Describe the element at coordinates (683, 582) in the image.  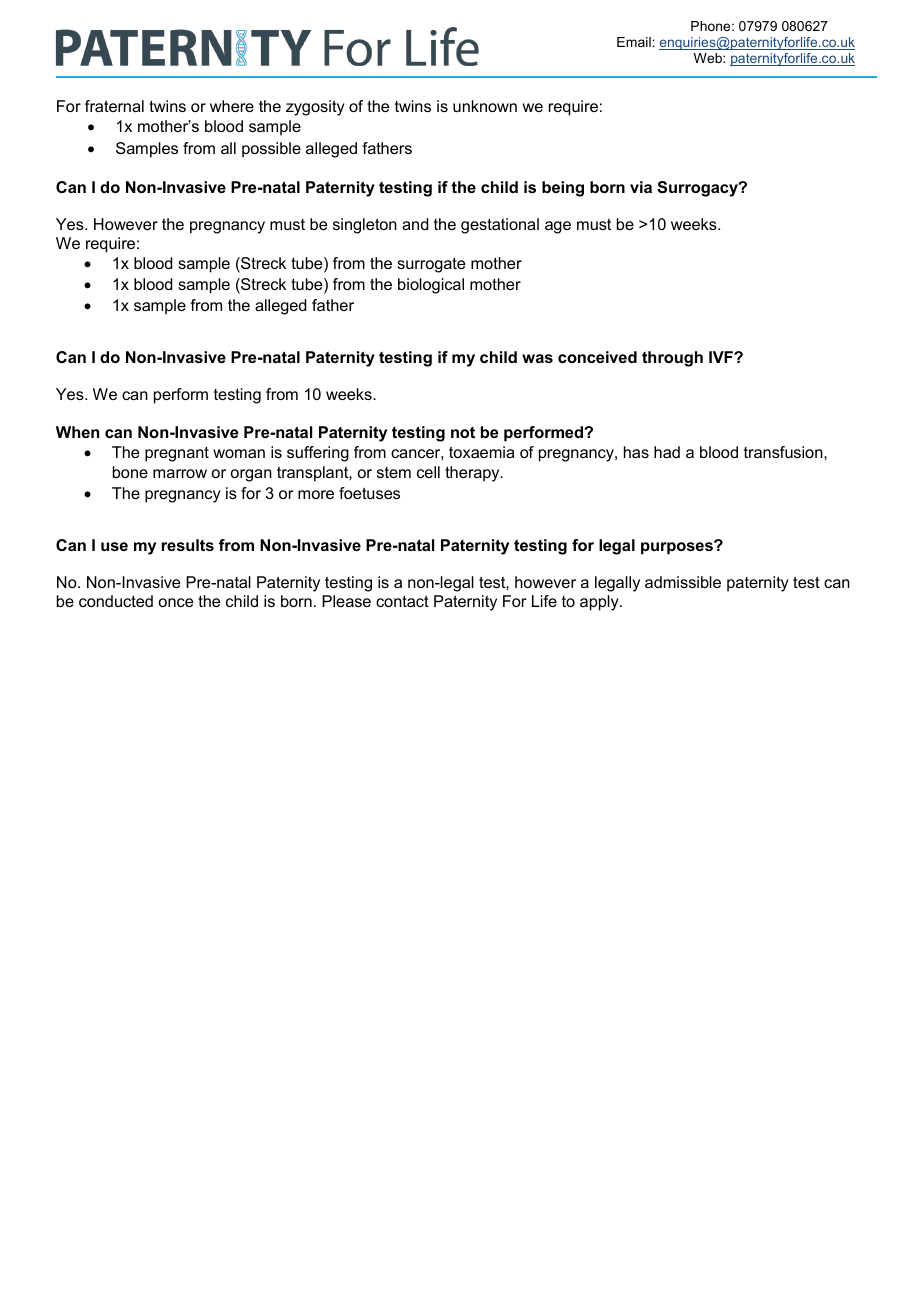
I see `admissible` at that location.
